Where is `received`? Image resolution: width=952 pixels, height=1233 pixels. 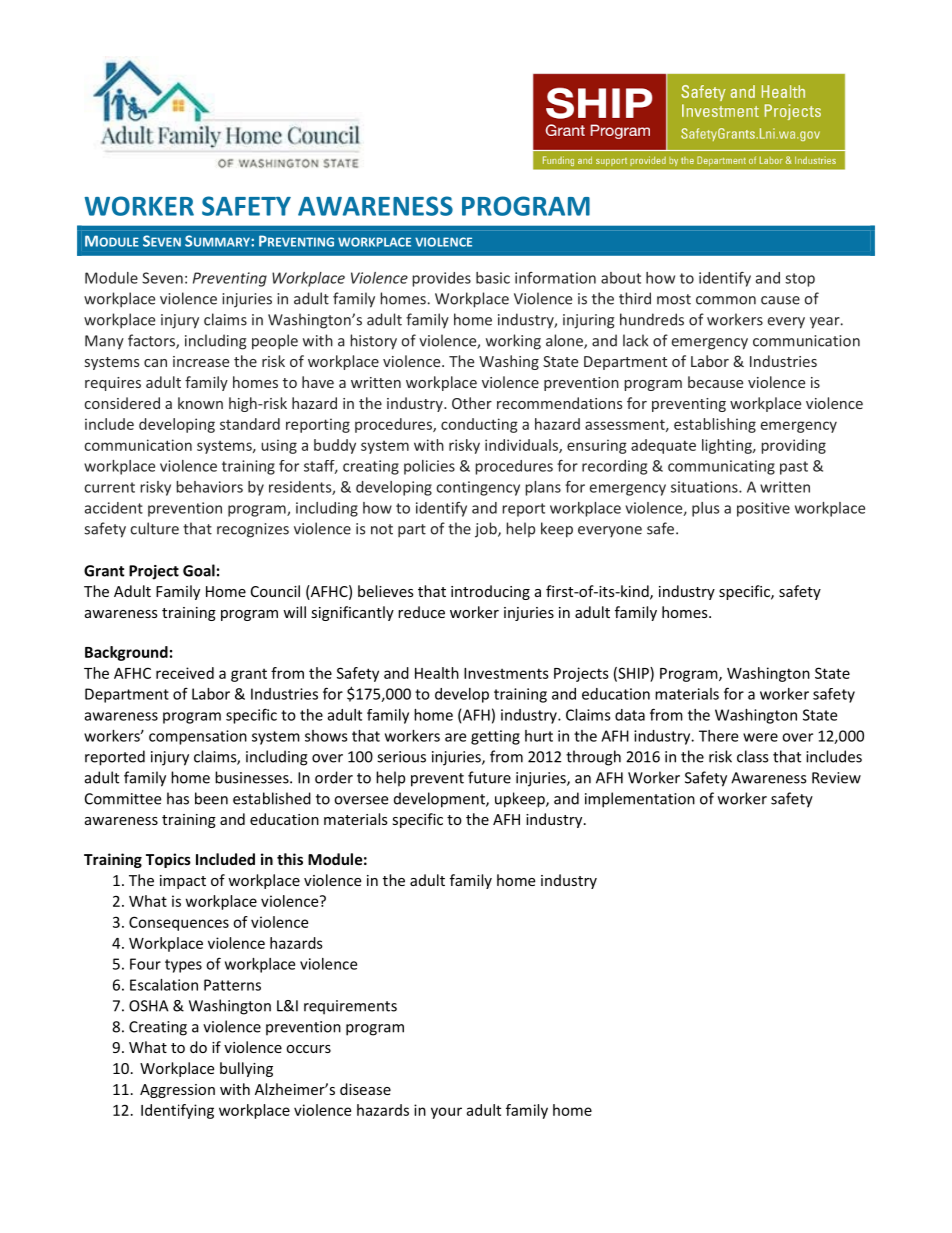 received is located at coordinates (185, 673).
